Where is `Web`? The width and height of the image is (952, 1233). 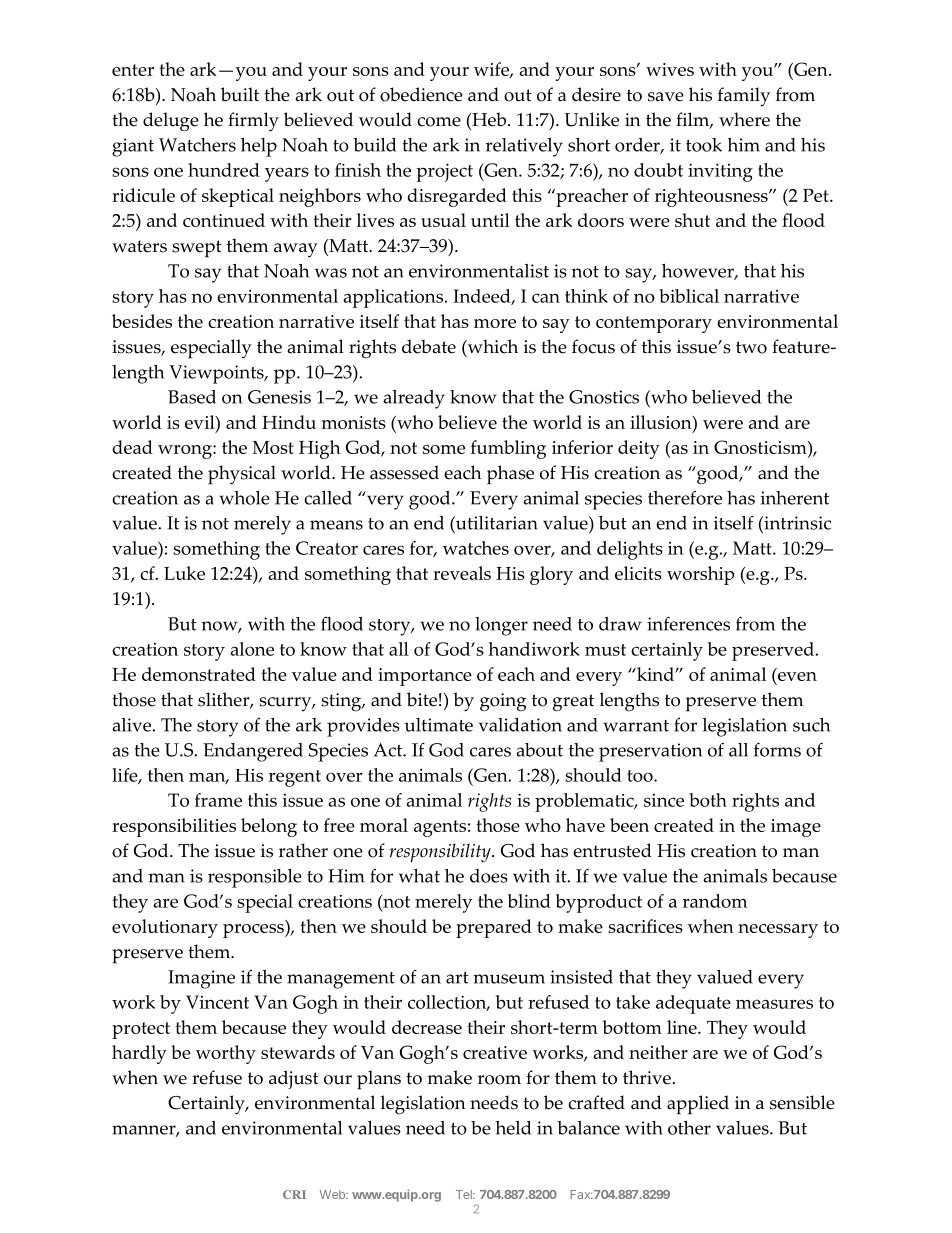
Web is located at coordinates (333, 1194).
